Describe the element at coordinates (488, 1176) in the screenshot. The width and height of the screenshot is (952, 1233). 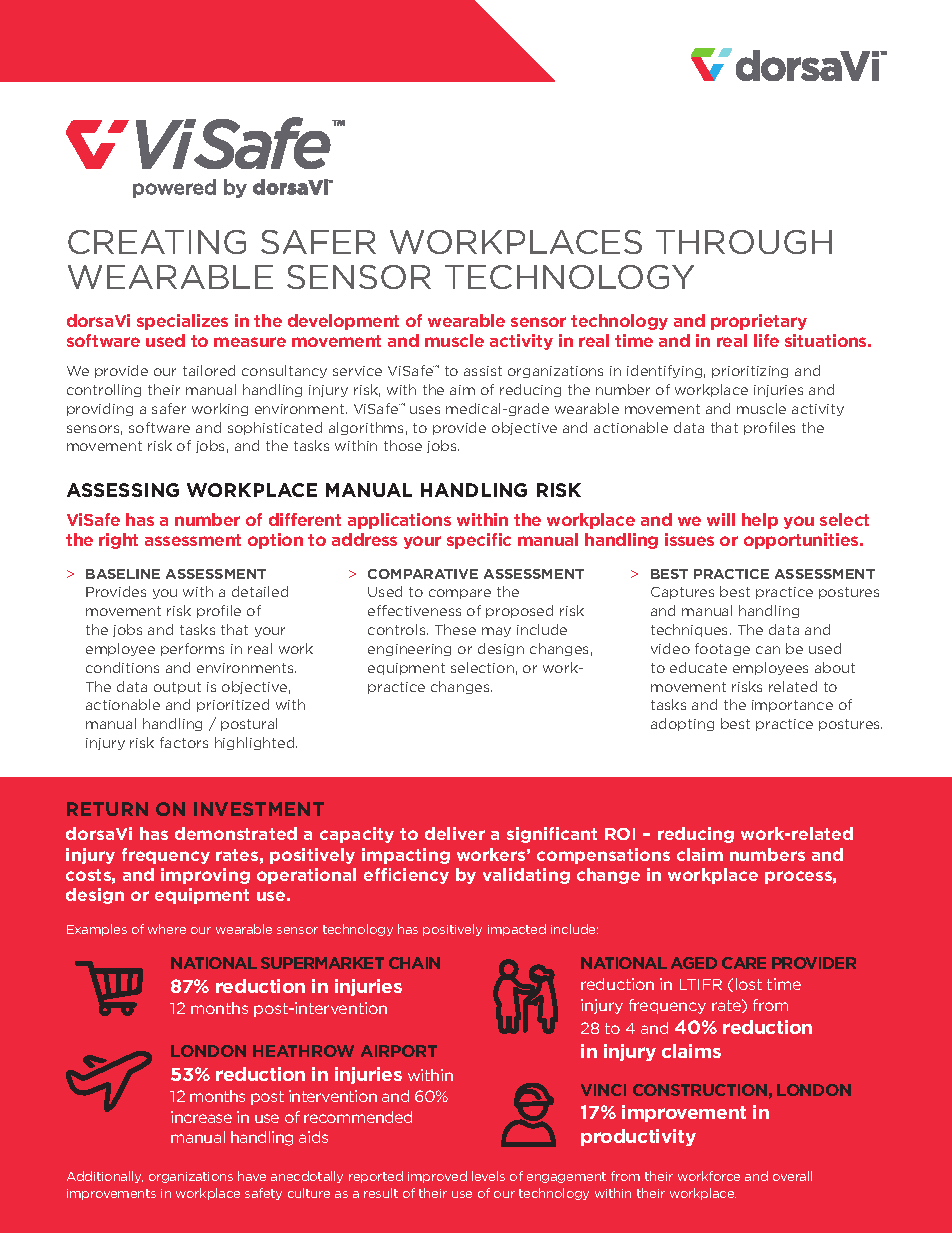
I see `levels` at that location.
